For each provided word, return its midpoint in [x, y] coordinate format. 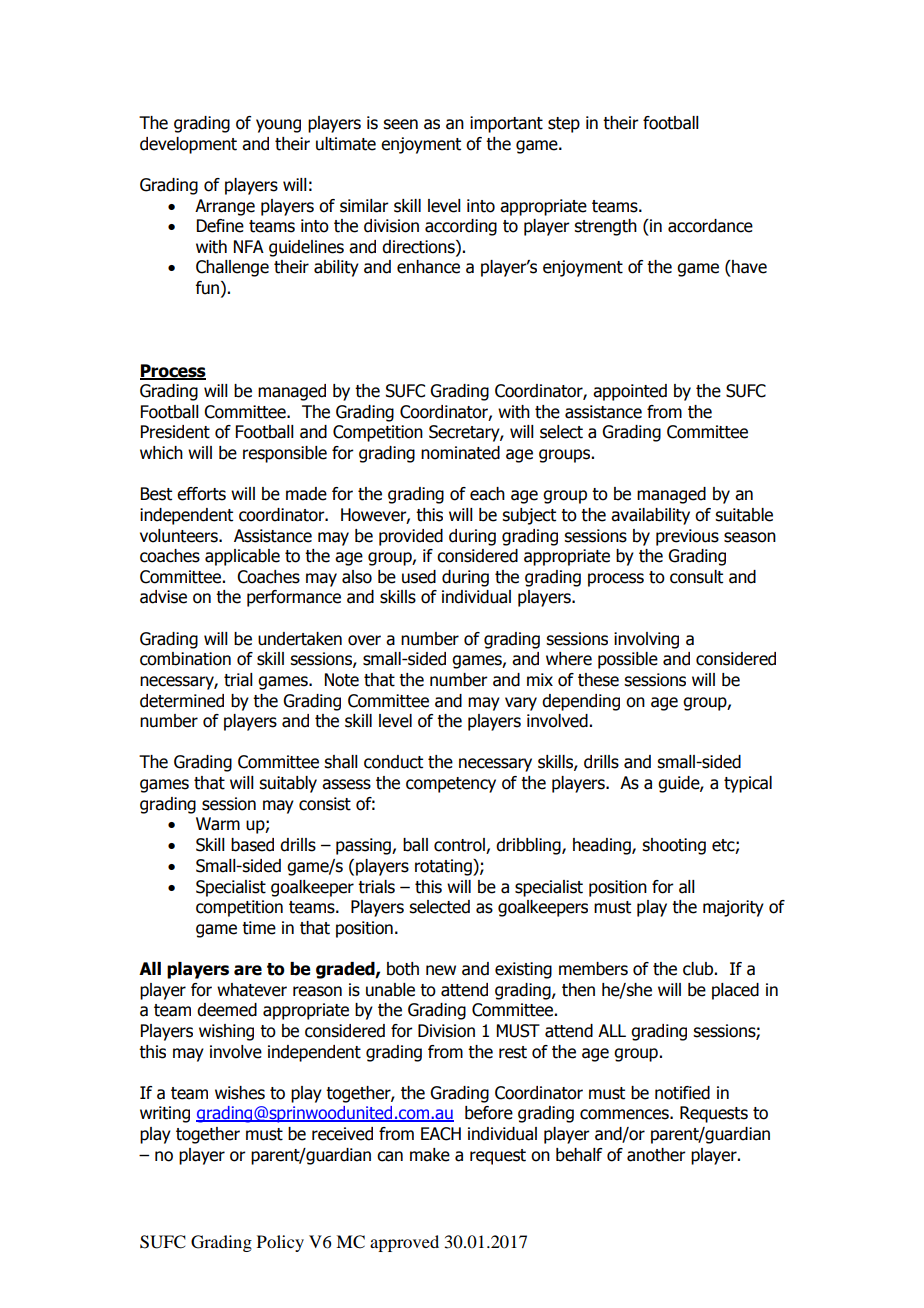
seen [400, 124]
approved [404, 1243]
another [656, 1155]
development [188, 145]
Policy [280, 1243]
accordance [710, 226]
